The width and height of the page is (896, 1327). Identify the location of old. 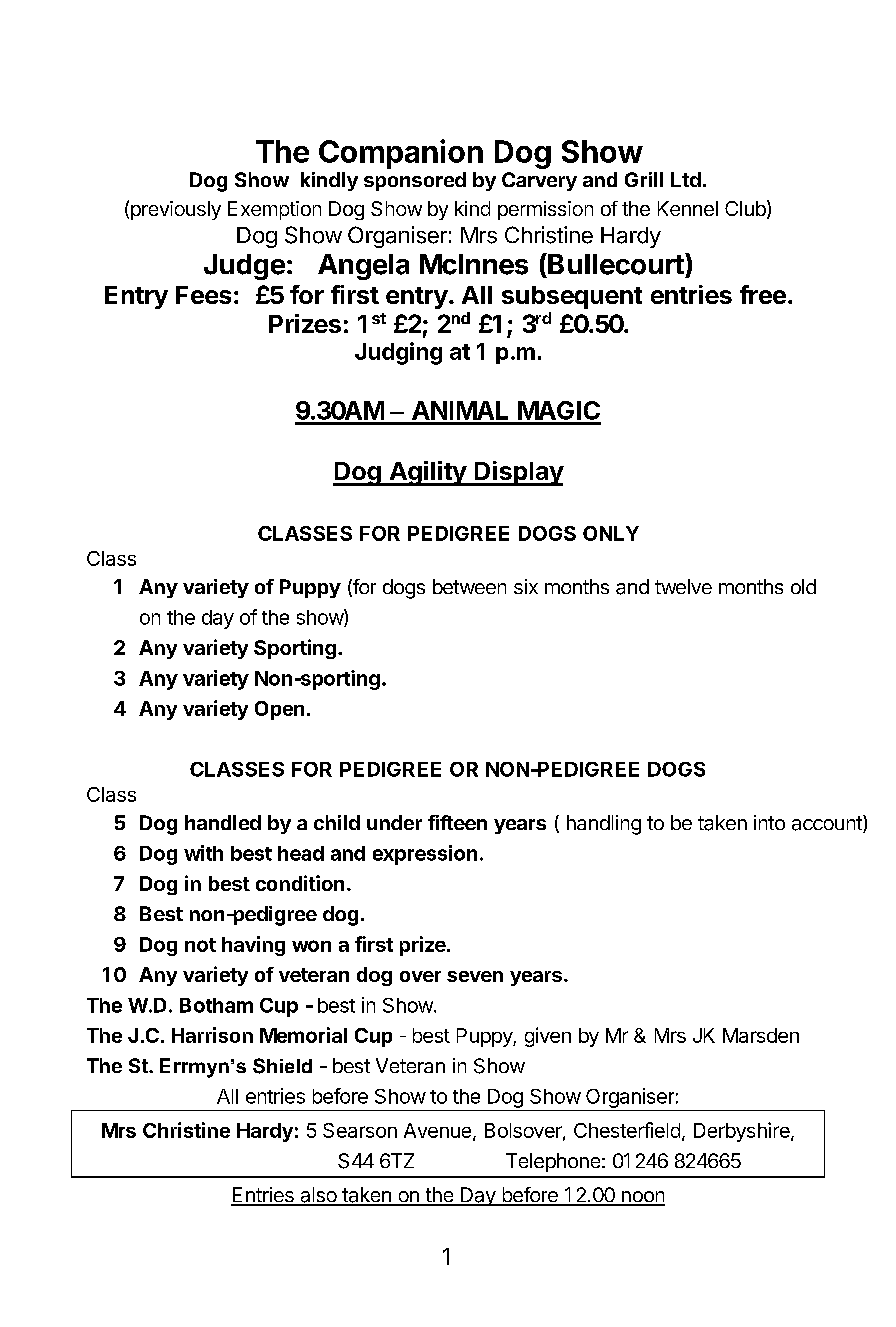
(803, 586).
